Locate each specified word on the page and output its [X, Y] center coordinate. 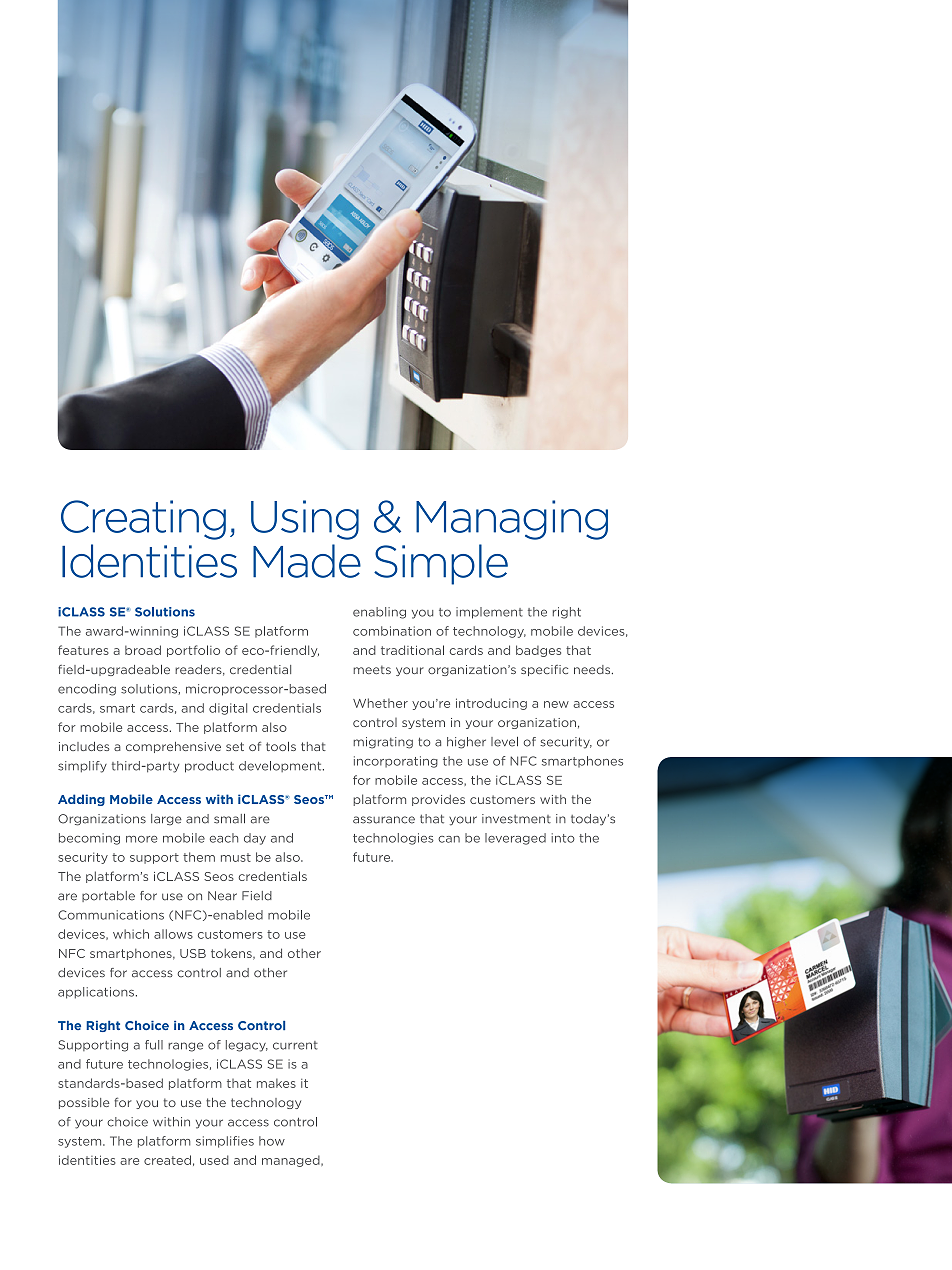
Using [305, 520]
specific [544, 670]
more [142, 839]
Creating [143, 520]
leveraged [515, 839]
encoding [87, 690]
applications [96, 993]
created [167, 1160]
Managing [512, 520]
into [563, 838]
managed [292, 1161]
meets [372, 669]
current [295, 1045]
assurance [384, 820]
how [272, 1141]
